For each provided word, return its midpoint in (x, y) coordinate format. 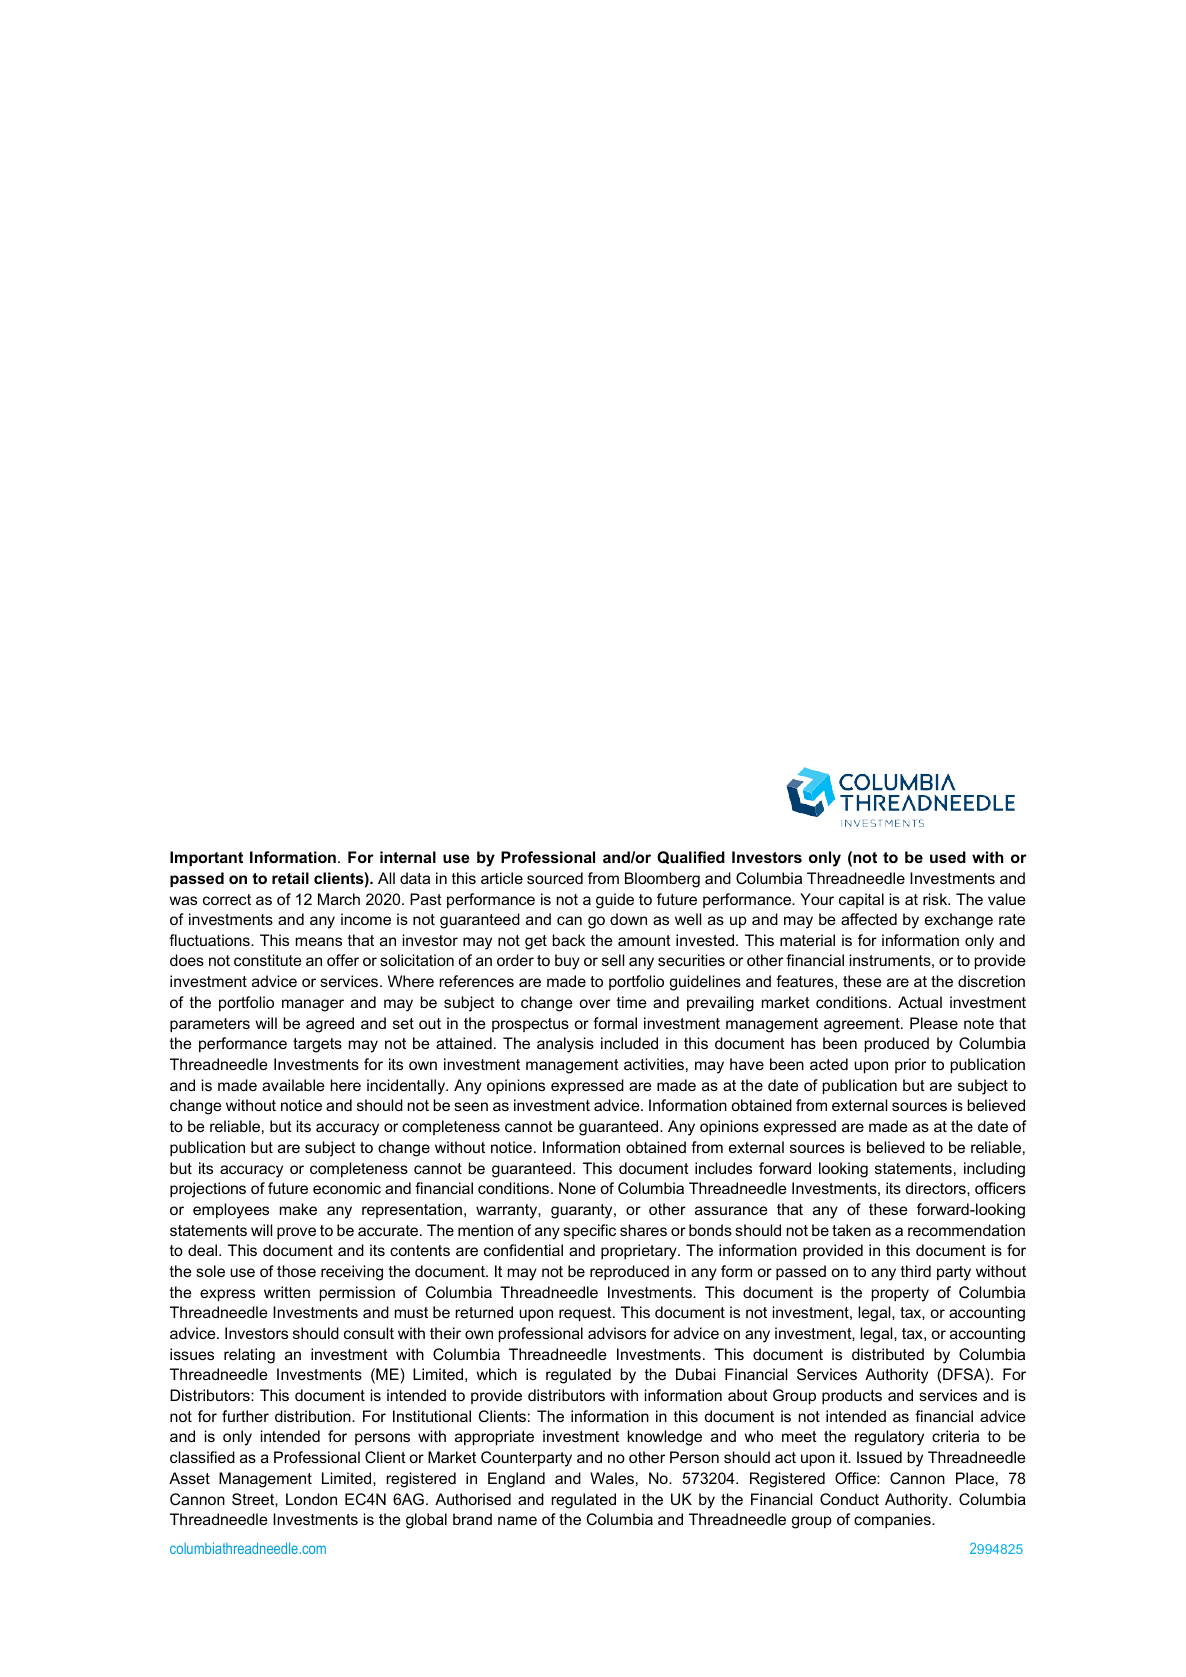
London (311, 1499)
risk (936, 899)
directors (937, 1188)
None (577, 1188)
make (298, 1209)
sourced (555, 878)
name (517, 1520)
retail (290, 878)
